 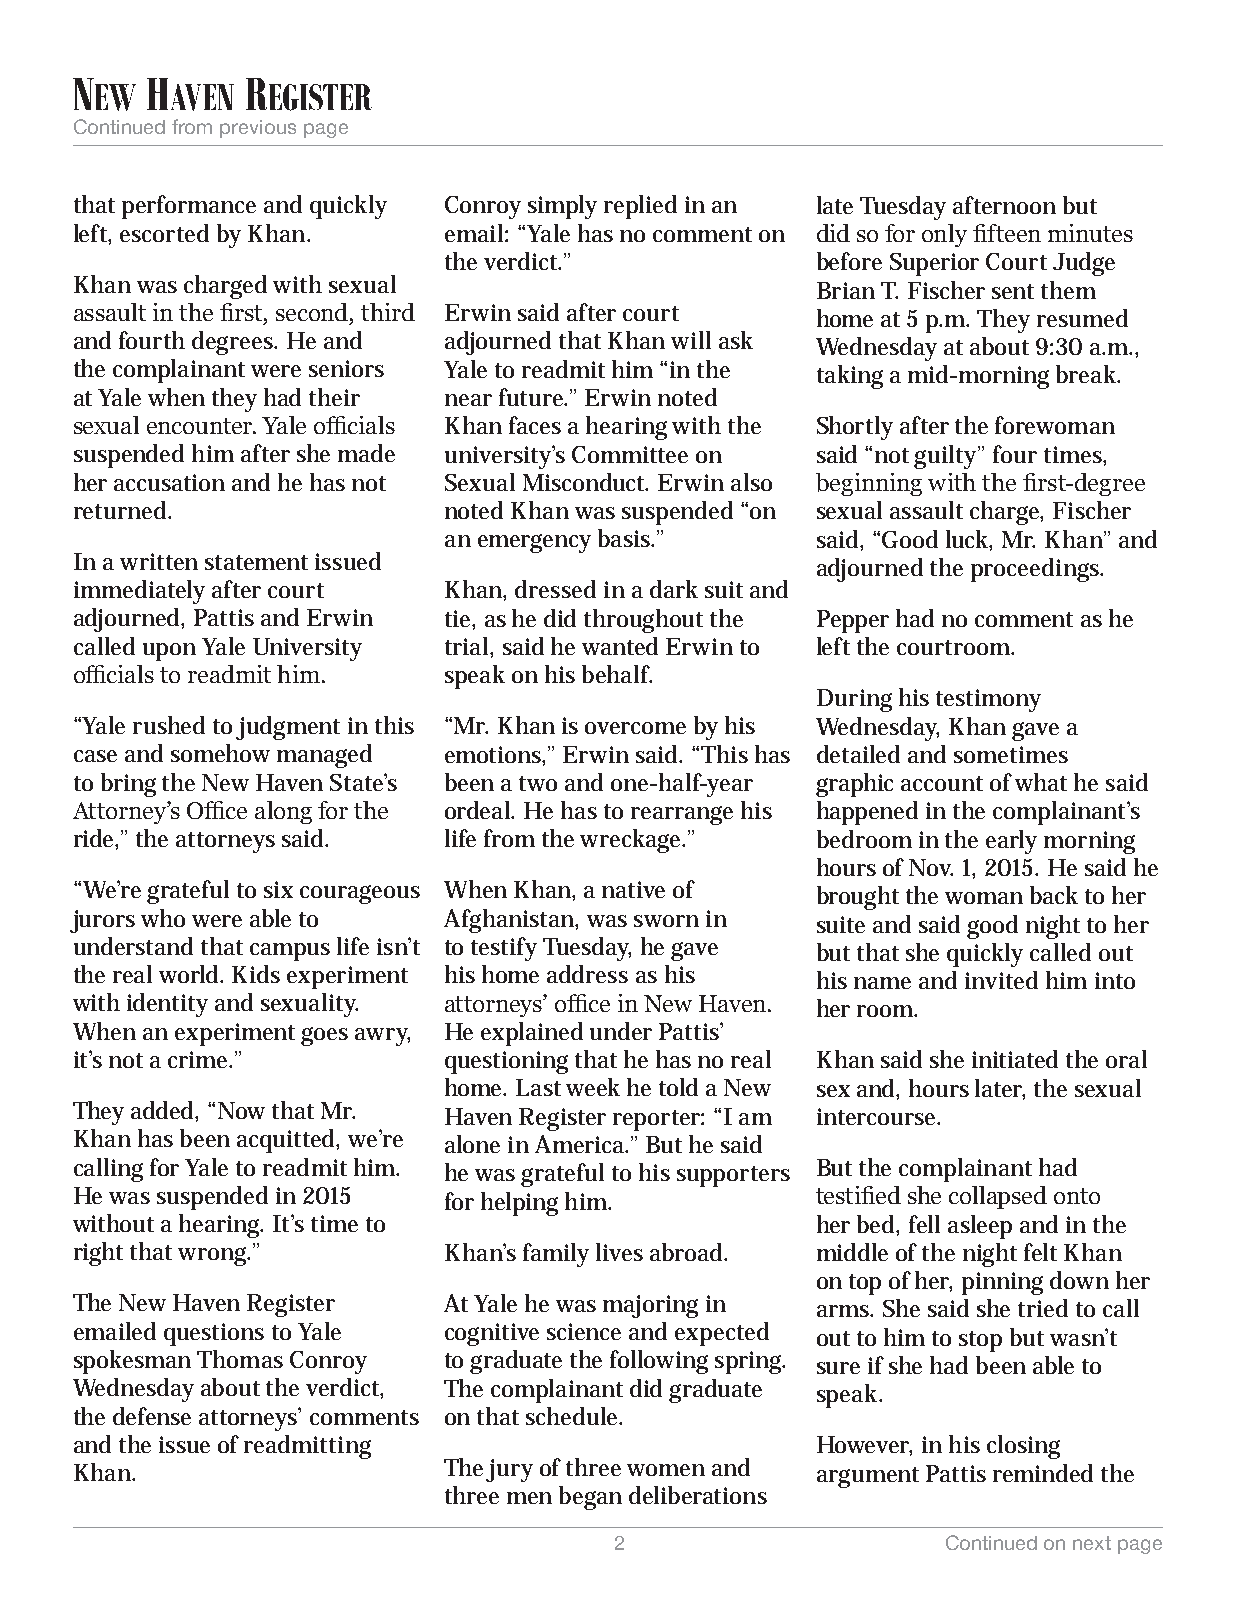 What do you see at coordinates (152, 1416) in the screenshot?
I see `defense` at bounding box center [152, 1416].
